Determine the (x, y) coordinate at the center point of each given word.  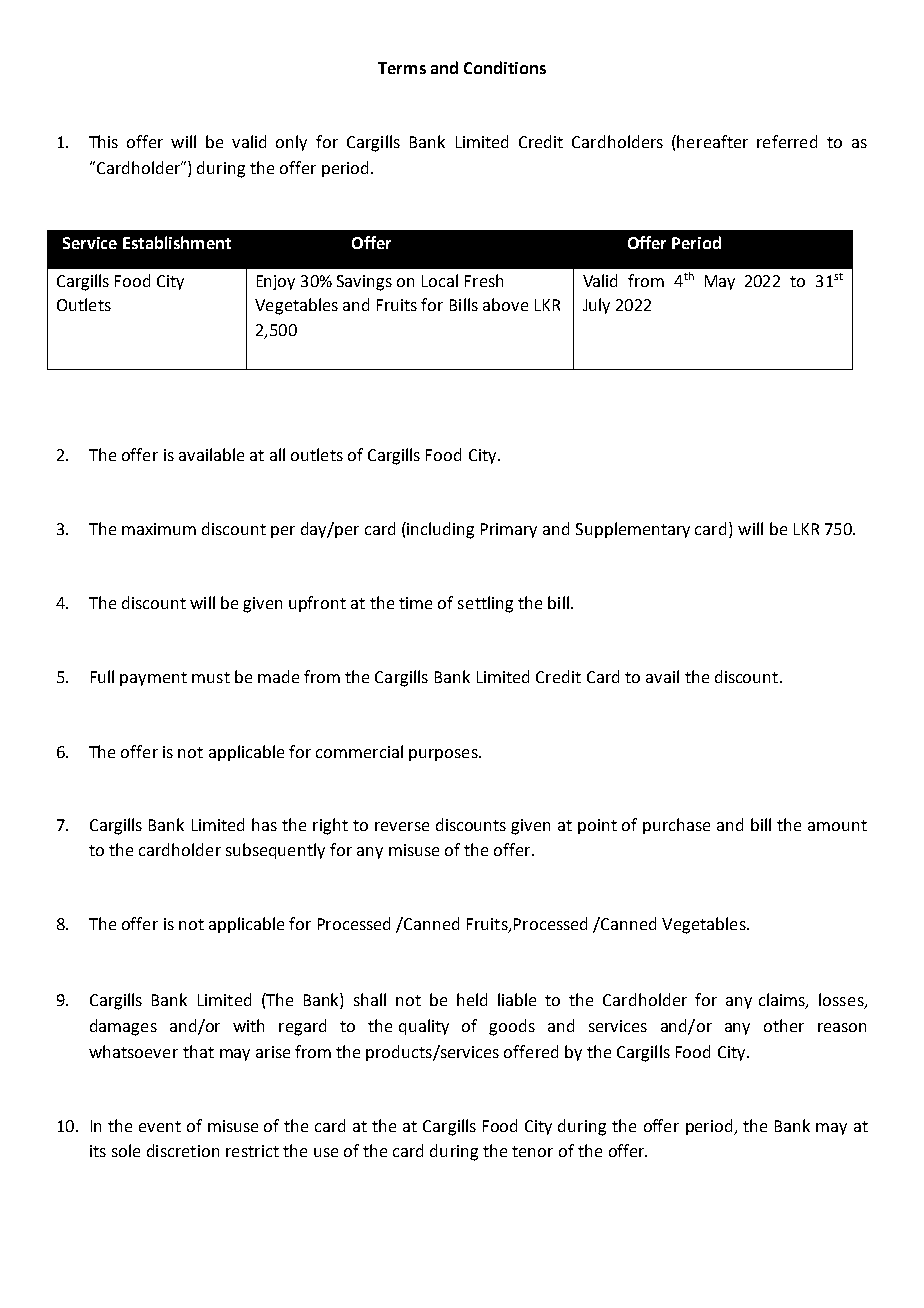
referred (787, 141)
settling (485, 604)
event (160, 1126)
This (103, 141)
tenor (532, 1151)
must (211, 677)
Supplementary (633, 530)
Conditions (505, 67)
